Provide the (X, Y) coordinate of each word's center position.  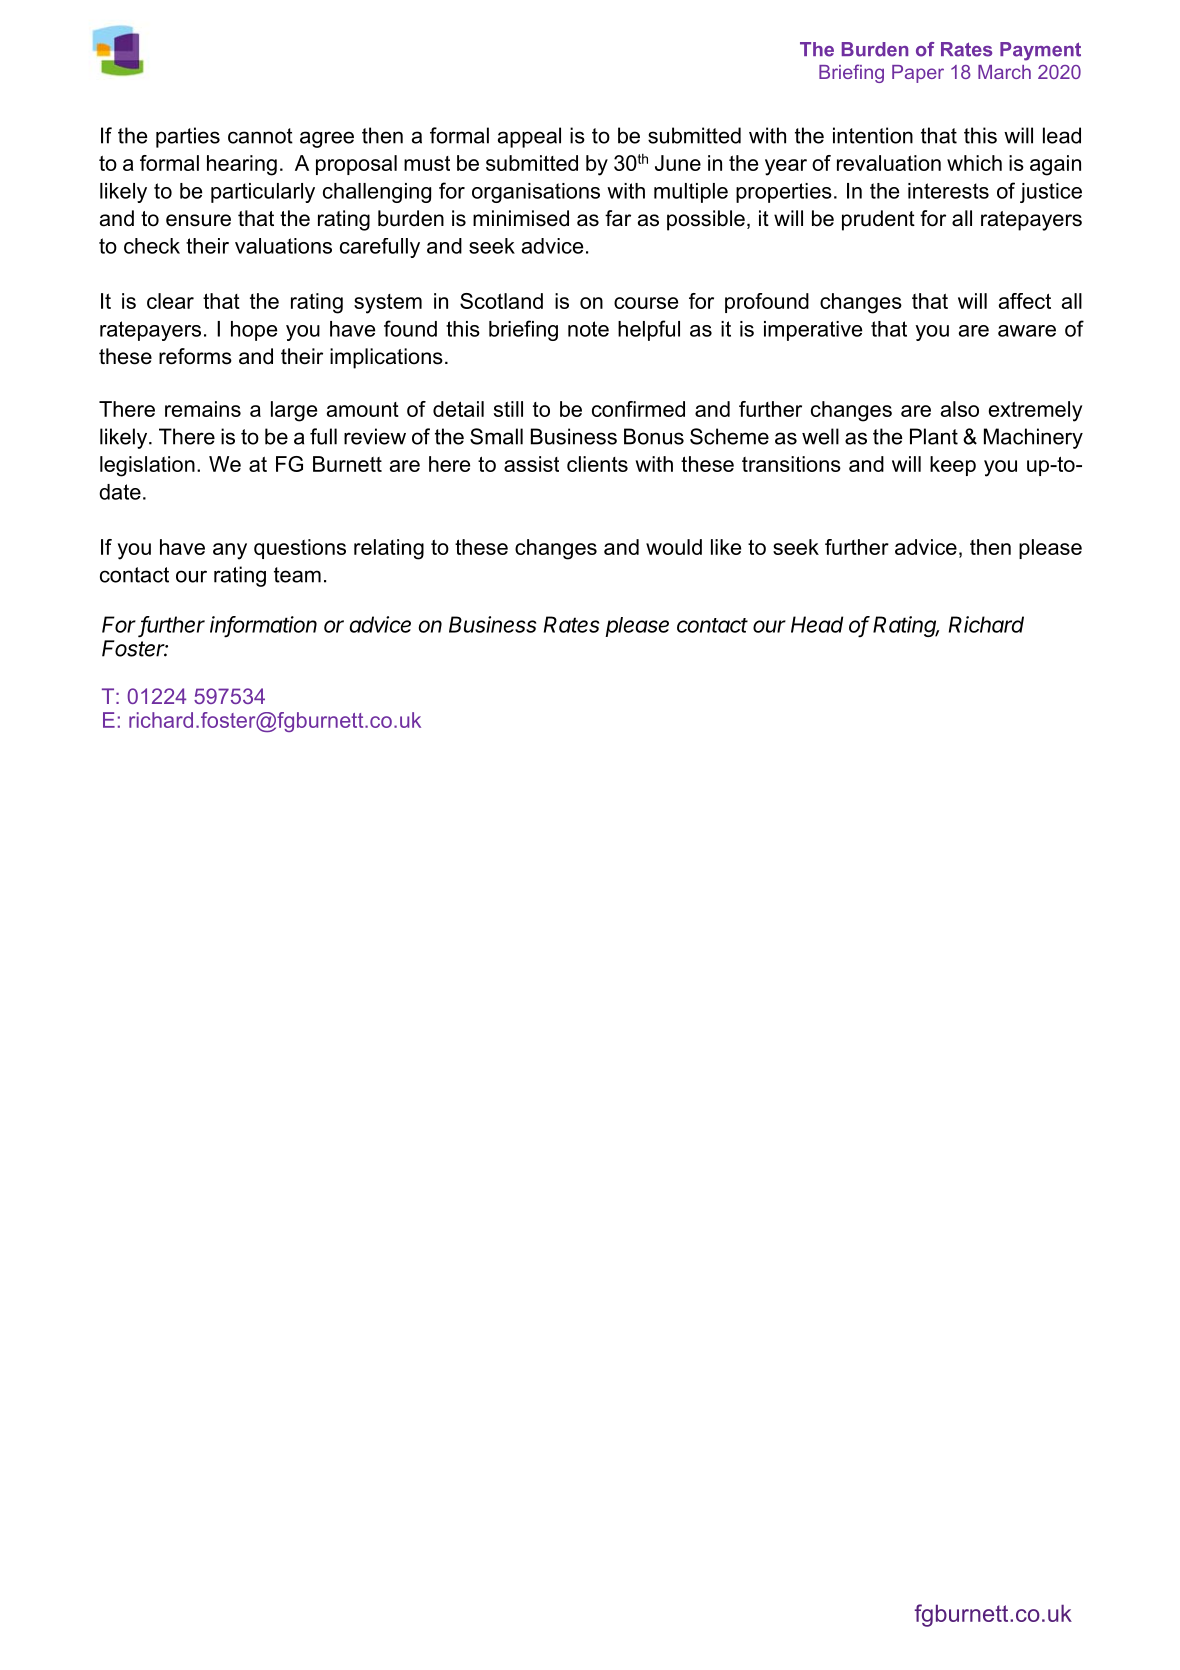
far (618, 218)
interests (948, 191)
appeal (529, 137)
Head (817, 624)
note (588, 329)
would (674, 547)
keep (953, 466)
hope (254, 331)
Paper (918, 74)
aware (1027, 331)
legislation (147, 466)
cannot (260, 136)
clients (597, 464)
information (263, 625)
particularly (263, 193)
